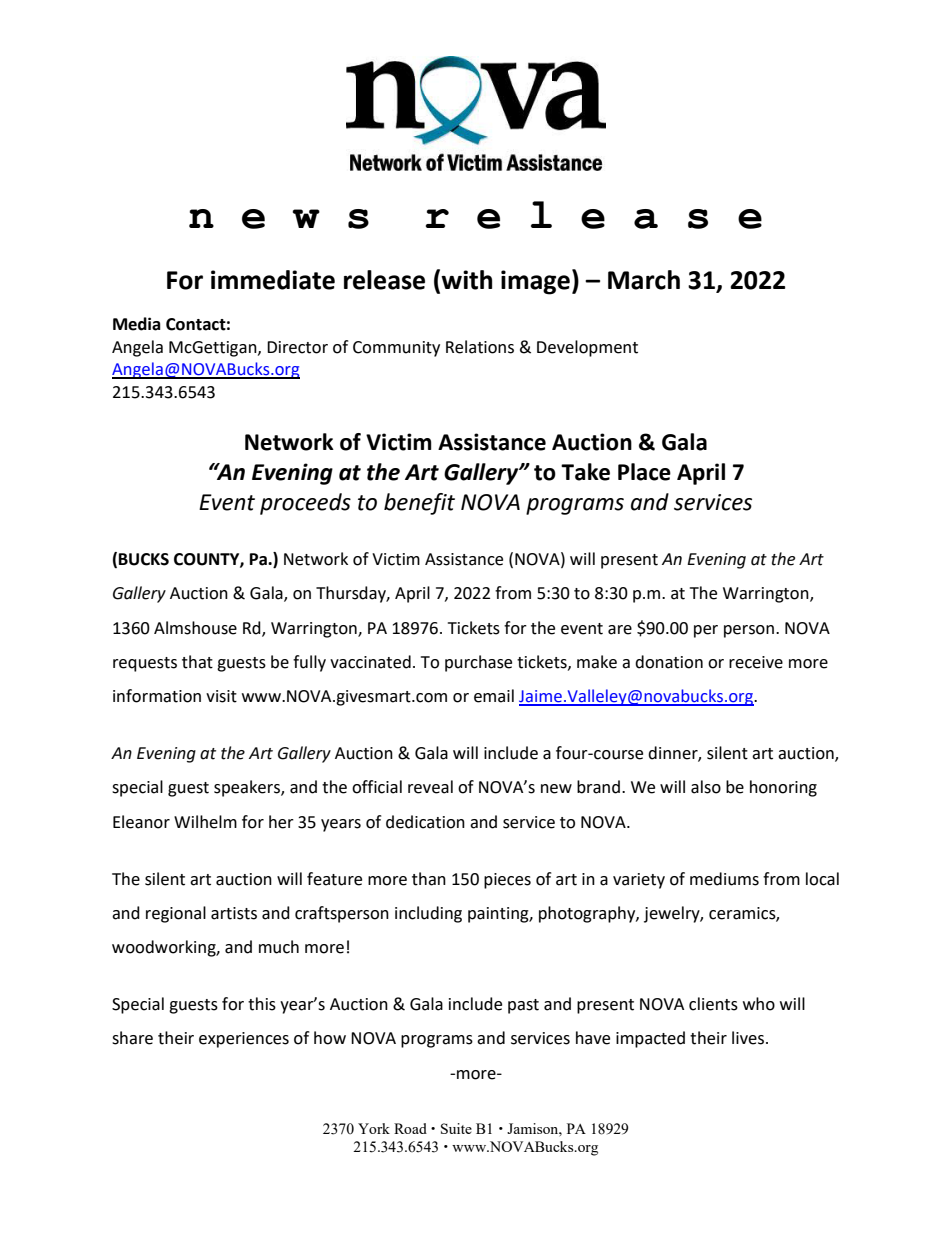  What do you see at coordinates (480, 347) in the screenshot?
I see `Relations` at bounding box center [480, 347].
